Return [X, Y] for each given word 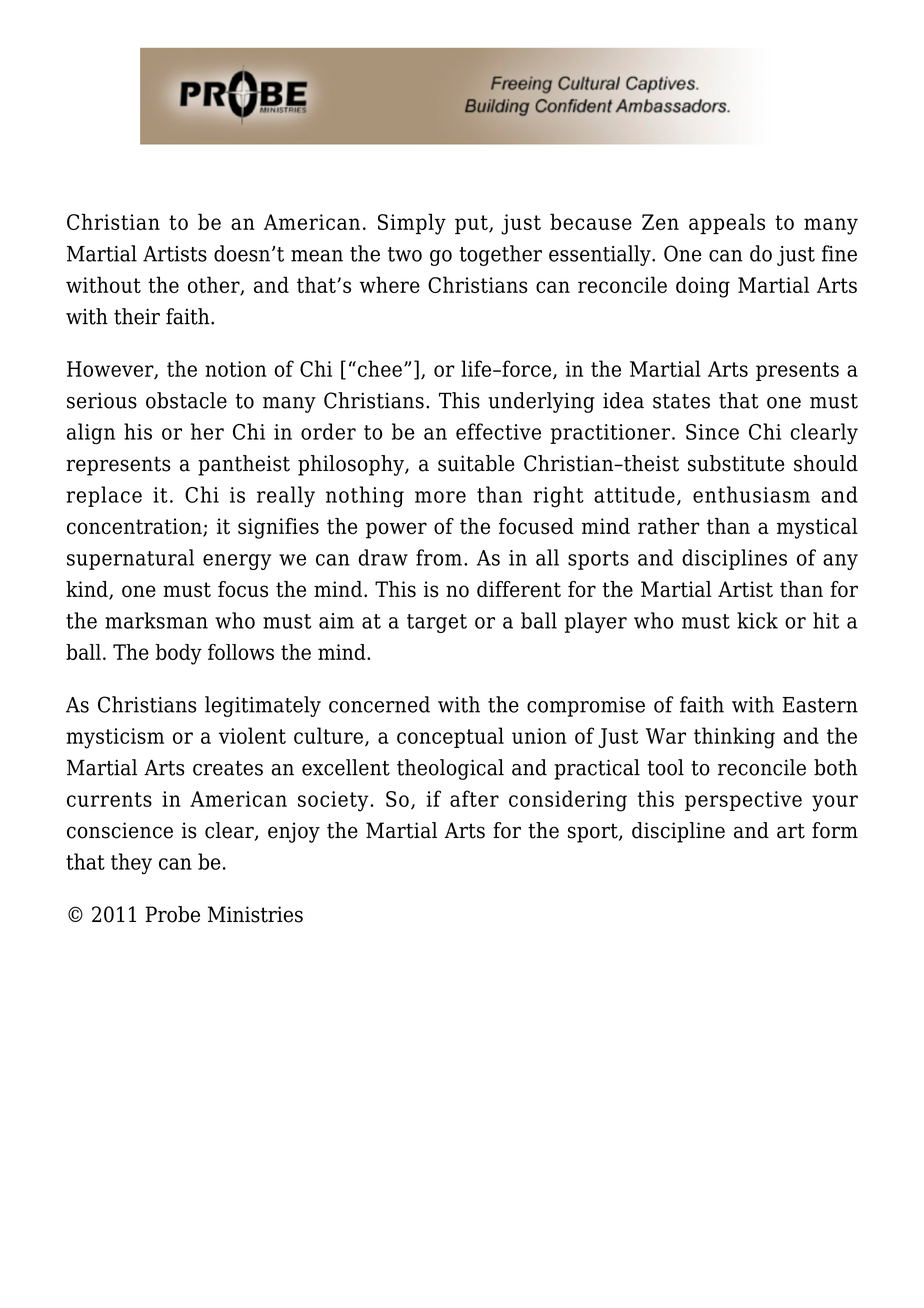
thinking [734, 738]
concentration [135, 527]
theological [450, 769]
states [681, 401]
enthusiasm [751, 494]
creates [228, 768]
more [440, 497]
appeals [727, 223]
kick [757, 620]
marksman [156, 620]
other [215, 285]
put [472, 224]
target [437, 623]
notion [235, 369]
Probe [172, 914]
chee [380, 368]
